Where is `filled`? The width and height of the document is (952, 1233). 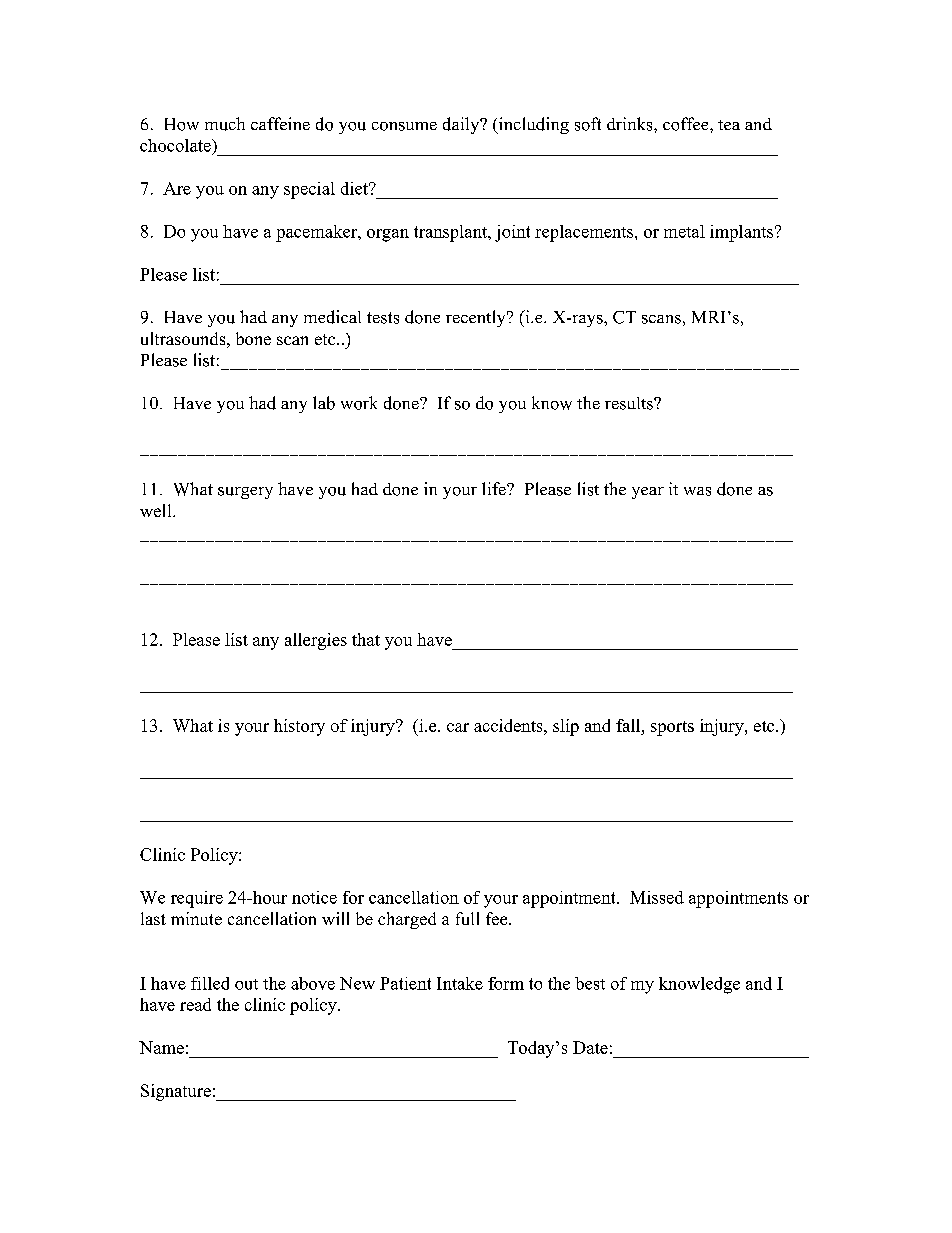
filled is located at coordinates (210, 983).
